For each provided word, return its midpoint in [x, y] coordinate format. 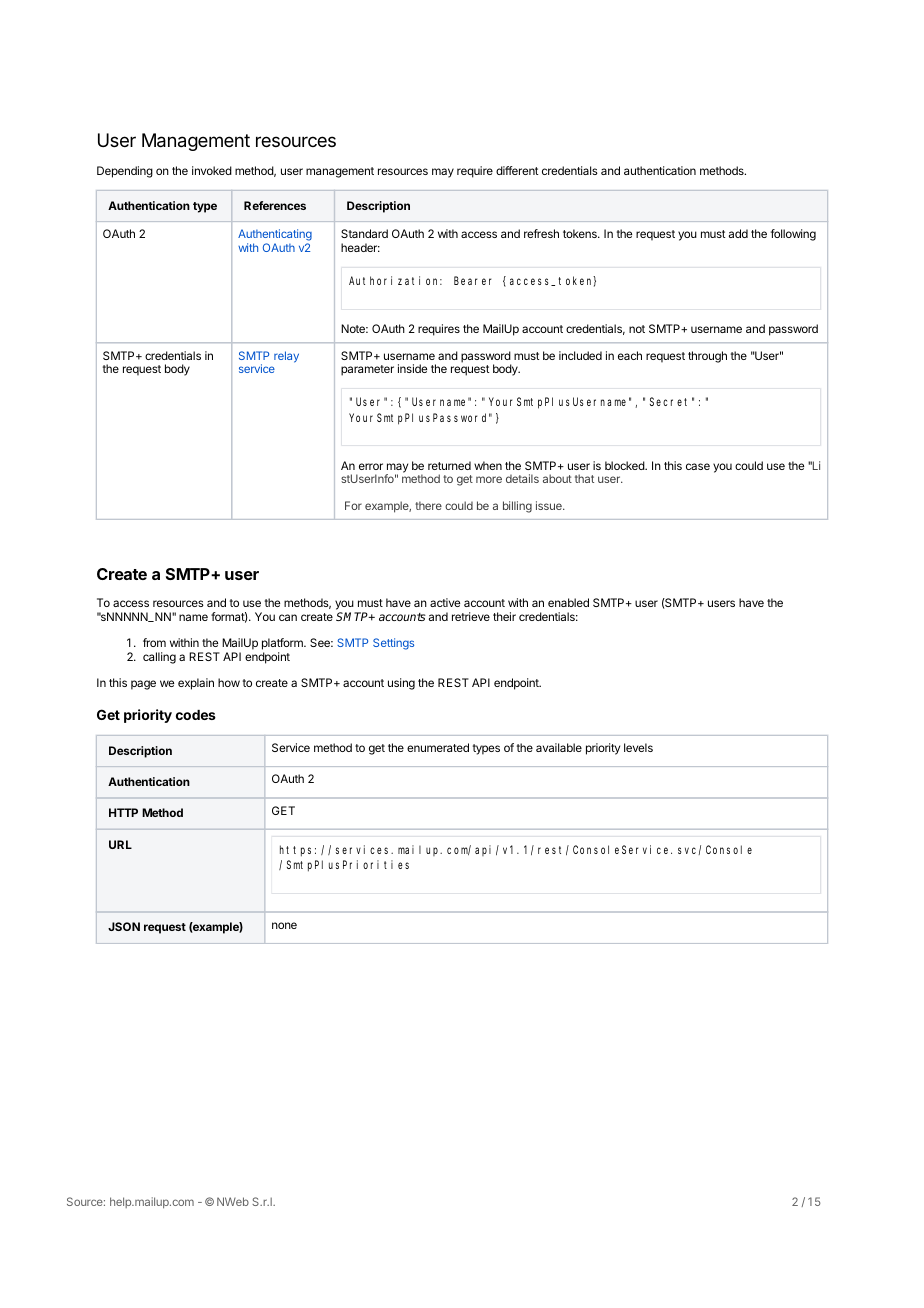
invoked [212, 170]
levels [638, 747]
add [738, 233]
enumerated [438, 747]
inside [412, 368]
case [698, 466]
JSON [124, 926]
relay [286, 357]
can [288, 617]
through [707, 357]
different [517, 170]
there [428, 505]
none [284, 925]
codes [196, 715]
